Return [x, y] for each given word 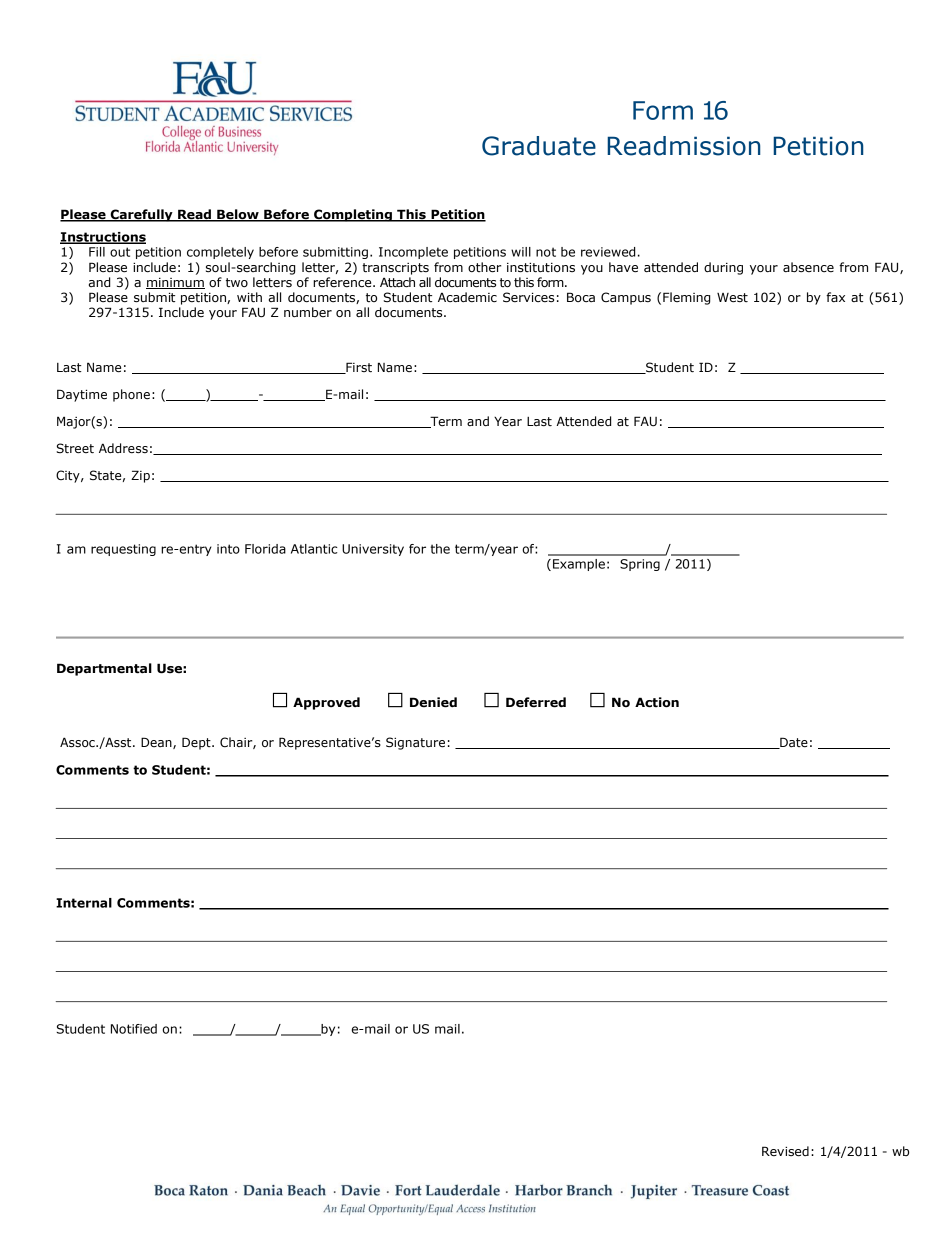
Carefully [141, 215]
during [723, 268]
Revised [785, 1151]
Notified [134, 1029]
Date [793, 743]
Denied [433, 702]
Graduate [539, 146]
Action [657, 702]
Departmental [104, 669]
